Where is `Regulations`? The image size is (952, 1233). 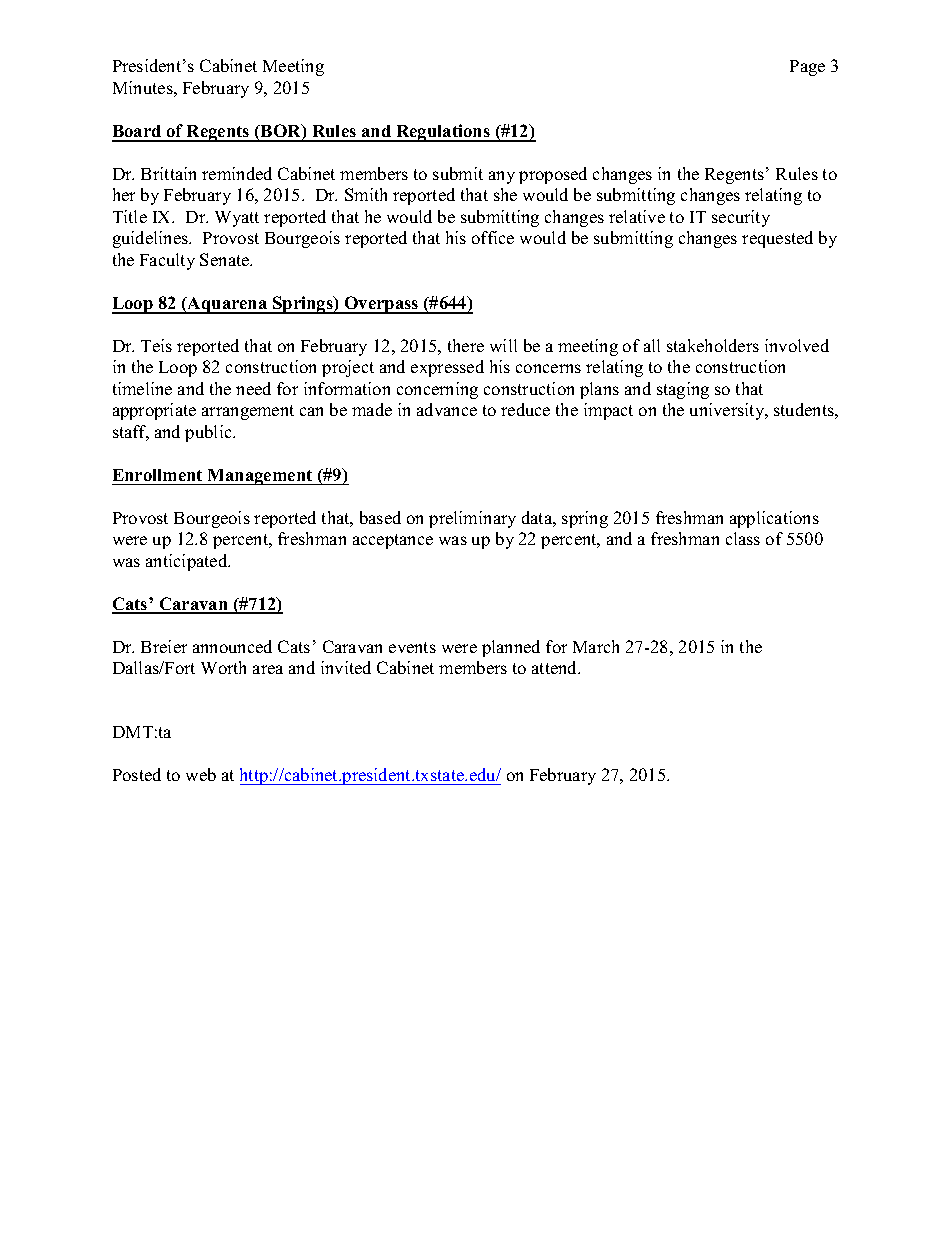
Regulations is located at coordinates (443, 133).
